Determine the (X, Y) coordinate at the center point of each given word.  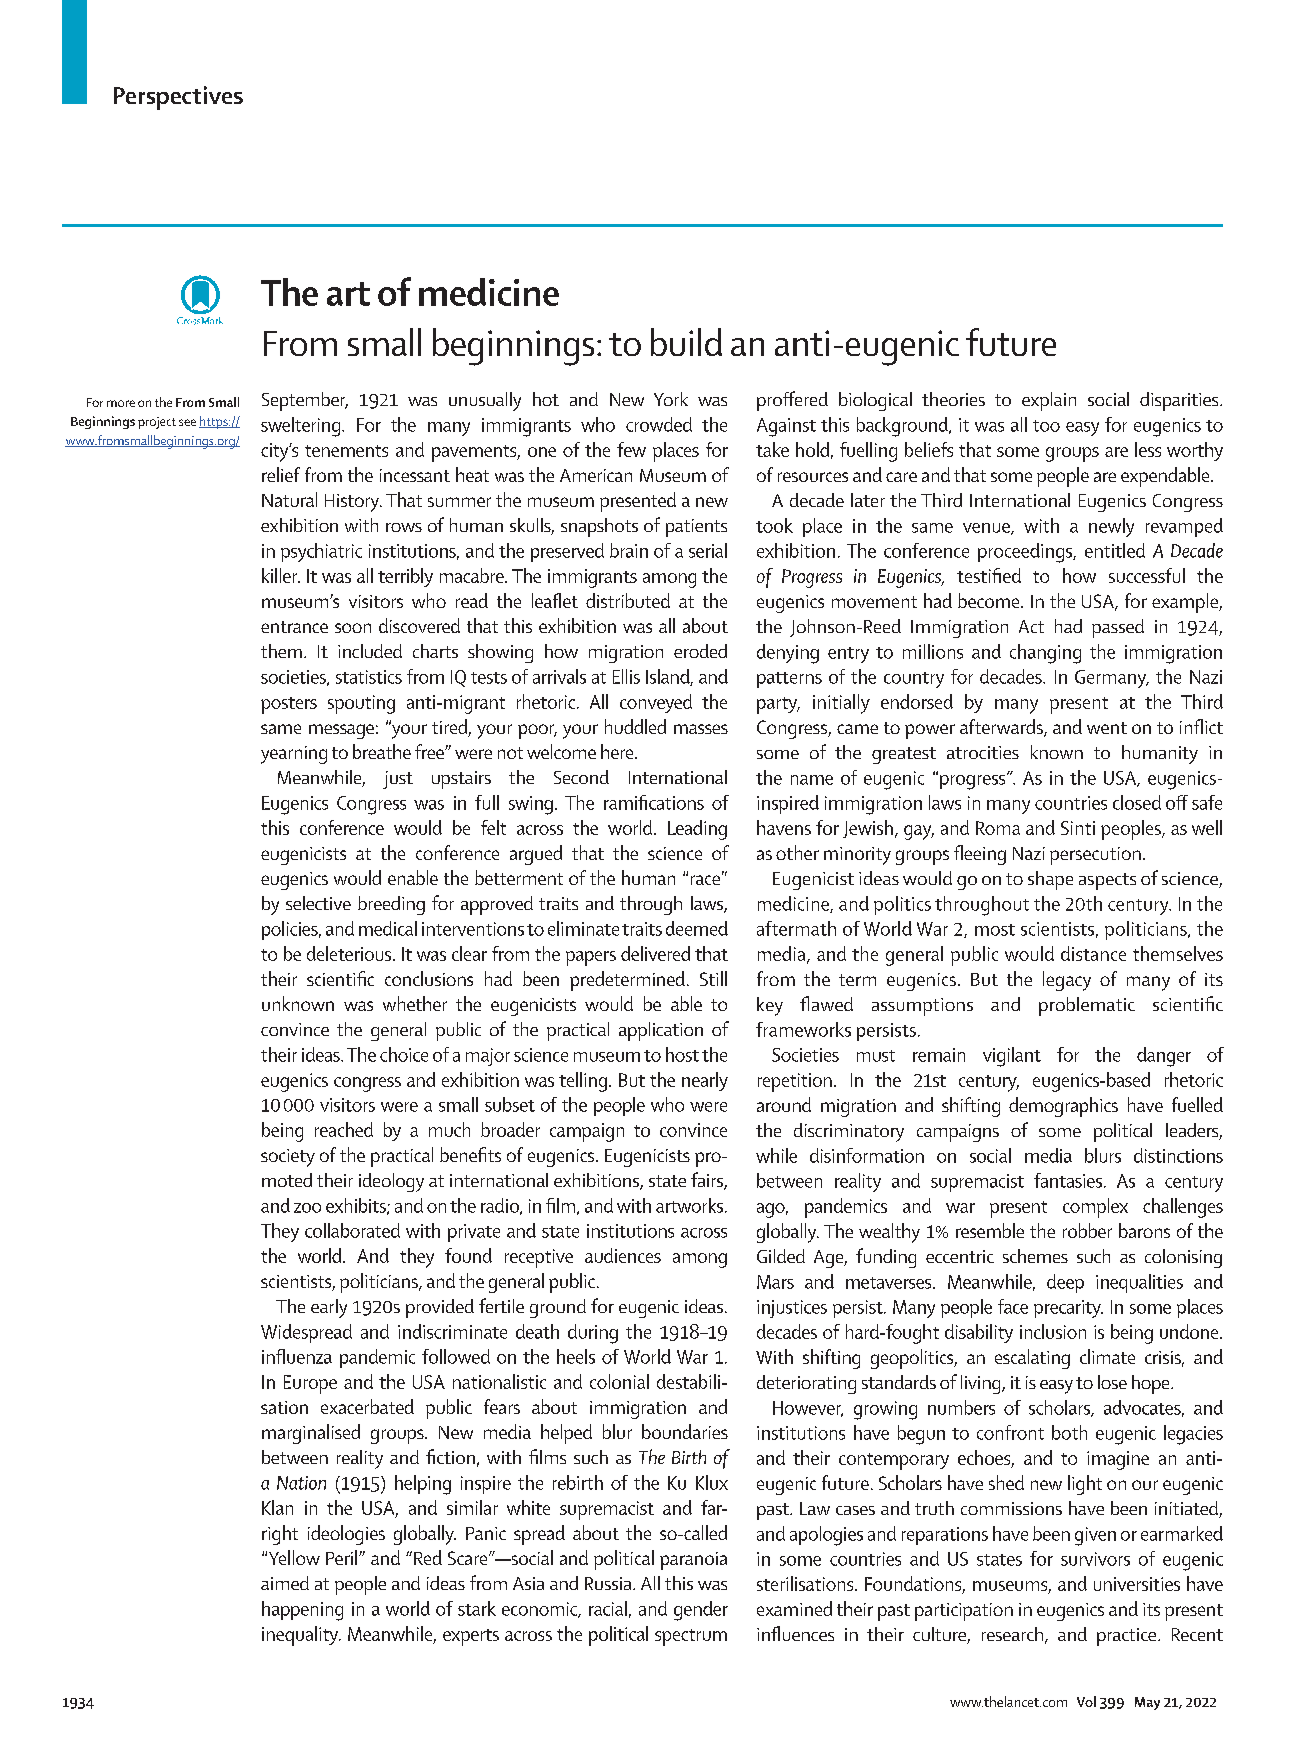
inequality (301, 1636)
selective (318, 903)
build (686, 342)
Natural (289, 499)
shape (1050, 880)
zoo (307, 1208)
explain (1049, 401)
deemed (697, 928)
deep (1065, 1283)
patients (696, 528)
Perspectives (178, 98)
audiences (623, 1255)
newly (1111, 527)
